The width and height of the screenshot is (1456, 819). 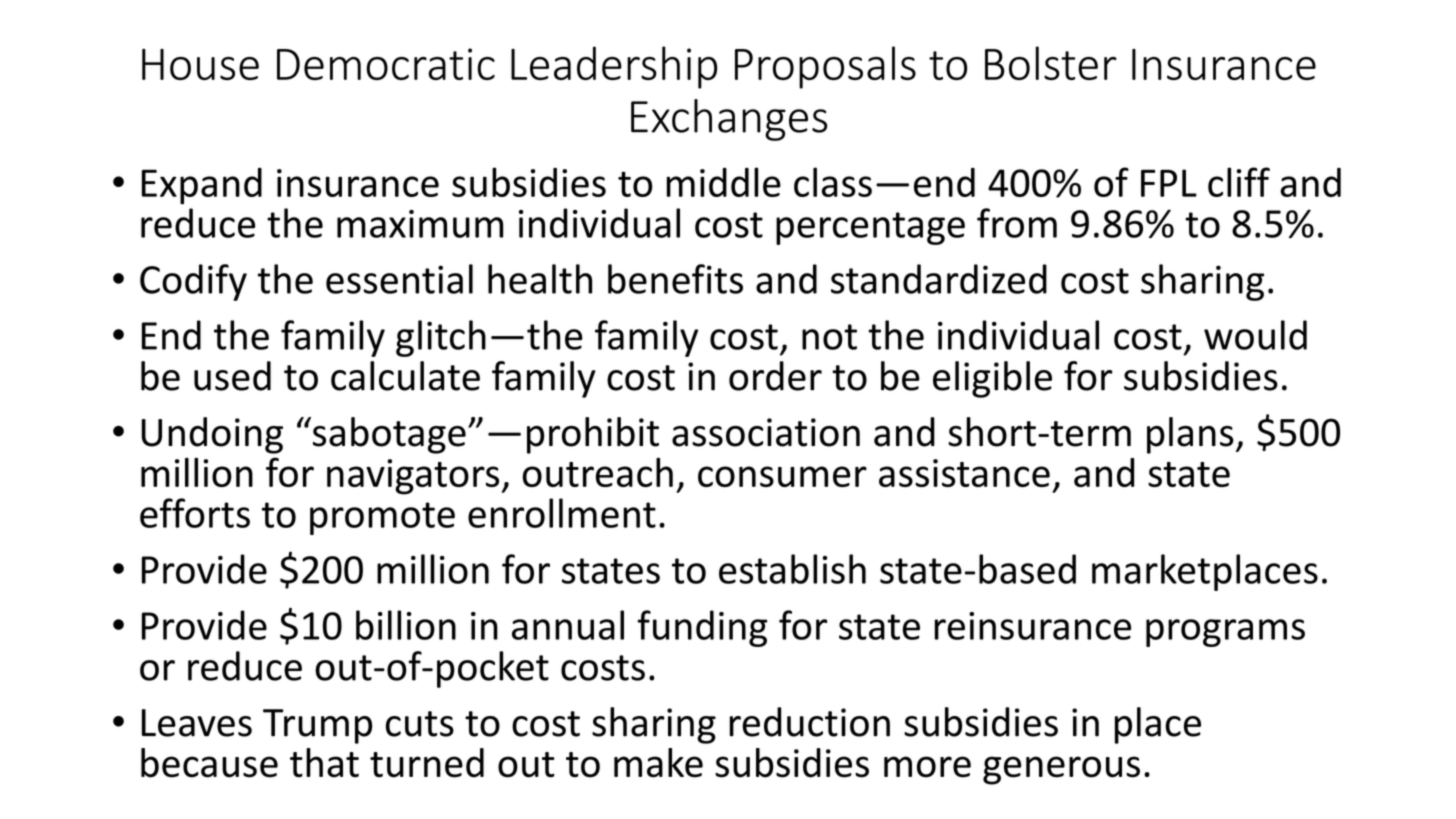 What do you see at coordinates (658, 763) in the screenshot?
I see `make` at bounding box center [658, 763].
